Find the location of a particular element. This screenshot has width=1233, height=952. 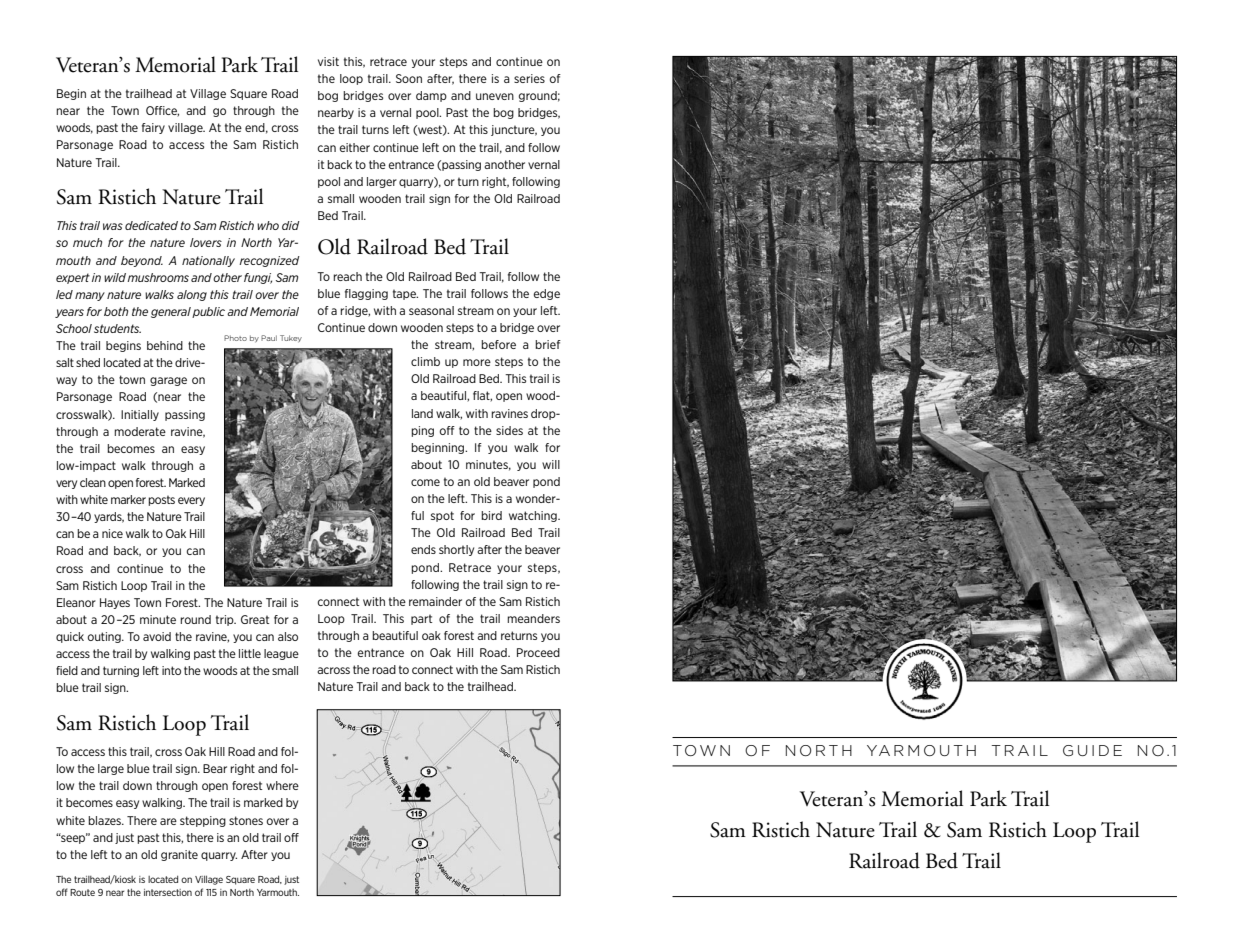

Proceed is located at coordinates (538, 652).
